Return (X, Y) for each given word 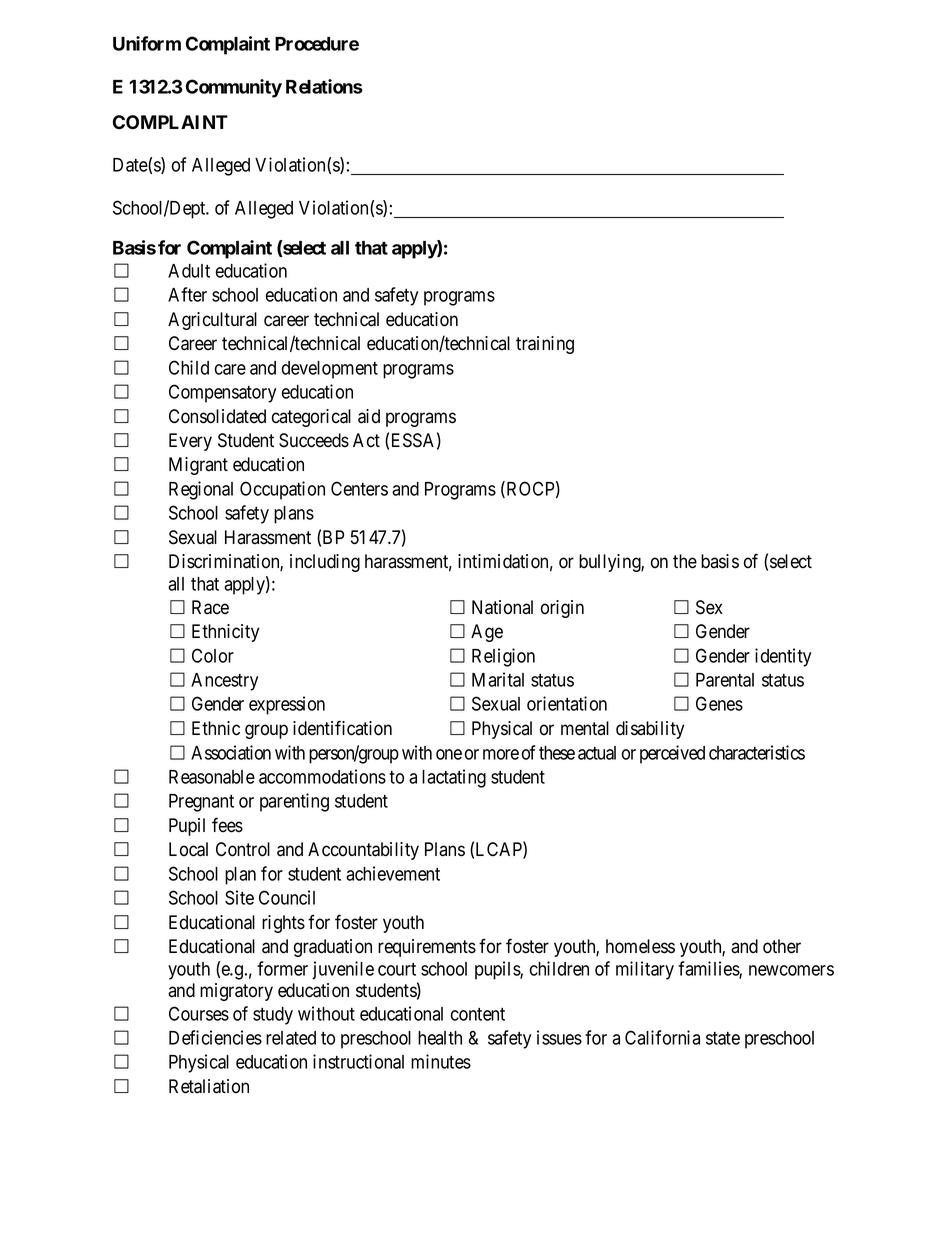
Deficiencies (215, 1037)
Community (234, 88)
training (545, 345)
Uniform (147, 43)
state (723, 1038)
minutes (441, 1061)
